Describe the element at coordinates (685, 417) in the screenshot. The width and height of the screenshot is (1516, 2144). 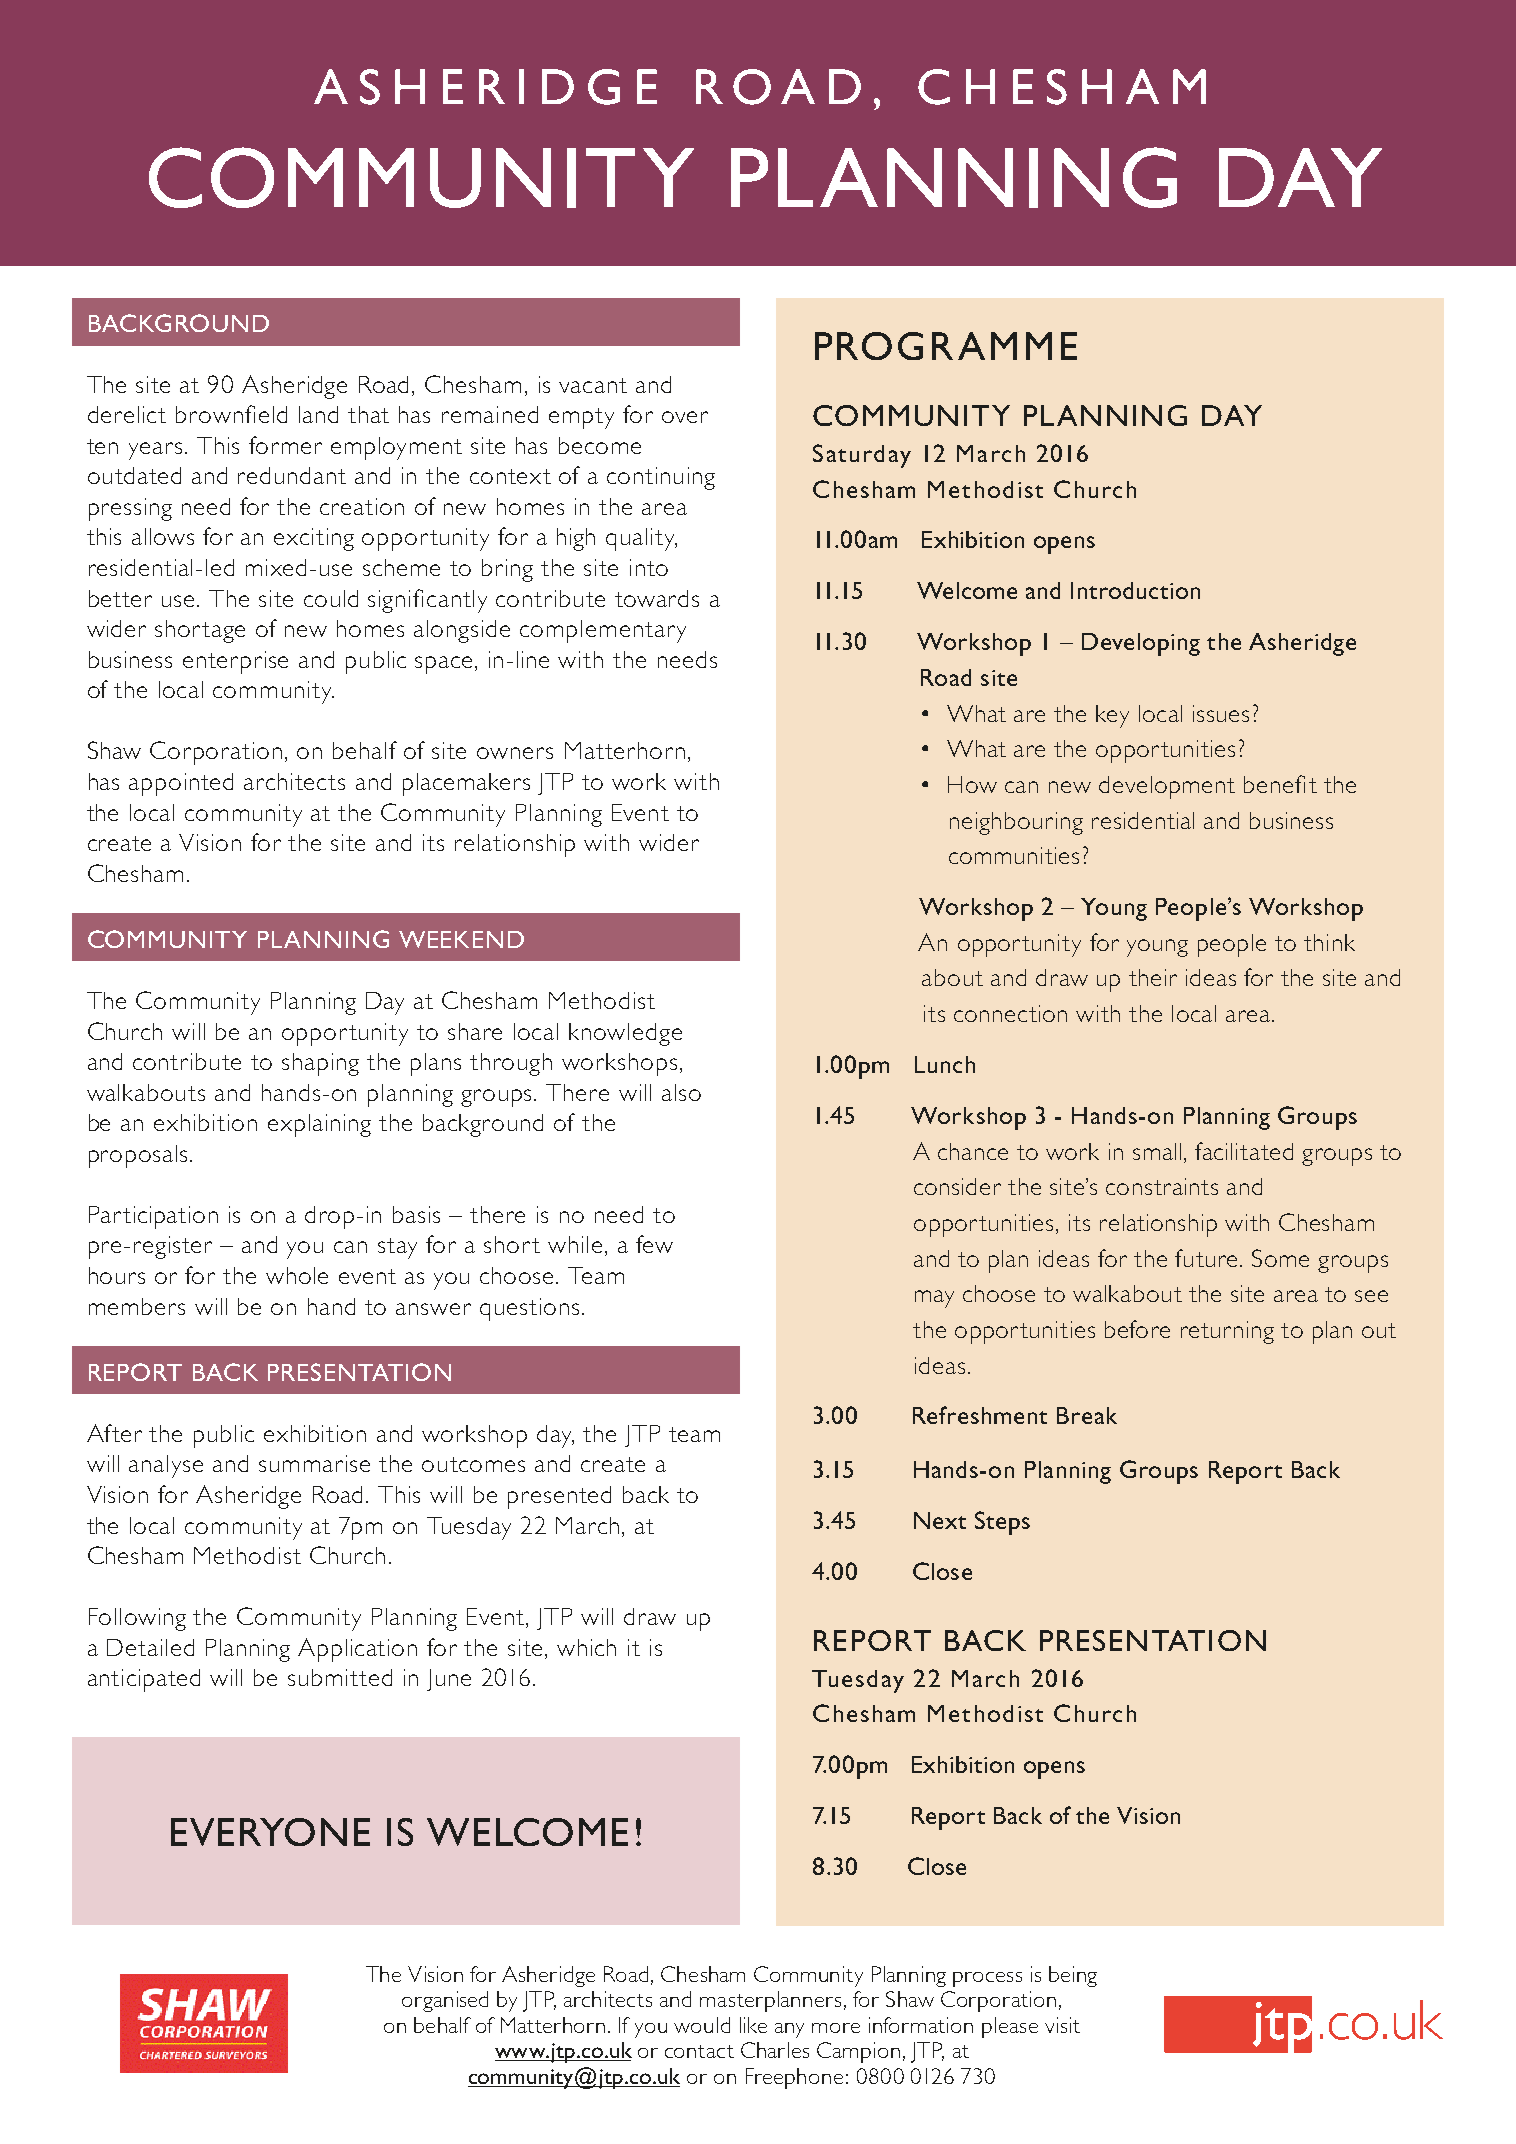
I see `over` at that location.
